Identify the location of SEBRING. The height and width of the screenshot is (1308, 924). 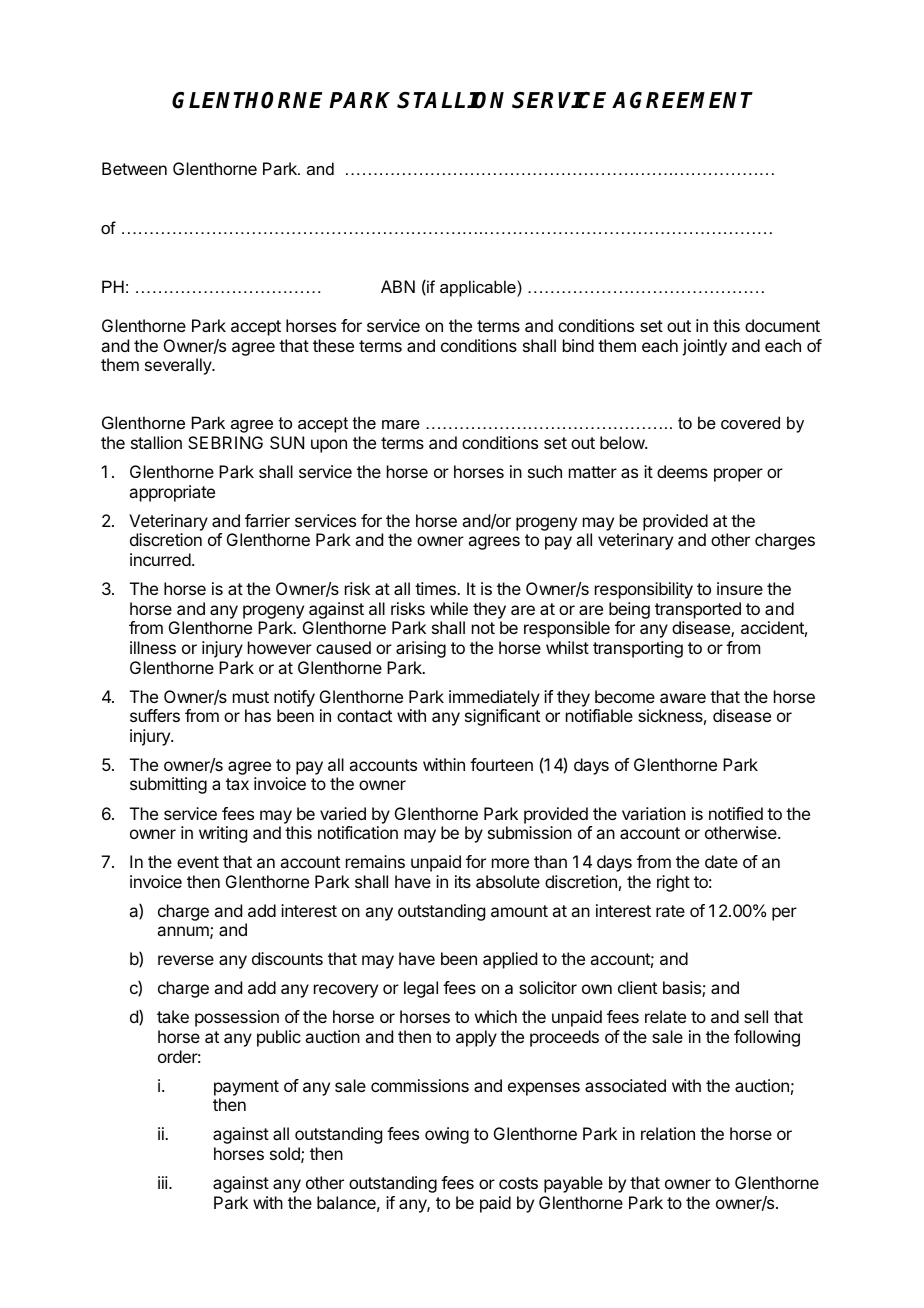
(225, 442).
